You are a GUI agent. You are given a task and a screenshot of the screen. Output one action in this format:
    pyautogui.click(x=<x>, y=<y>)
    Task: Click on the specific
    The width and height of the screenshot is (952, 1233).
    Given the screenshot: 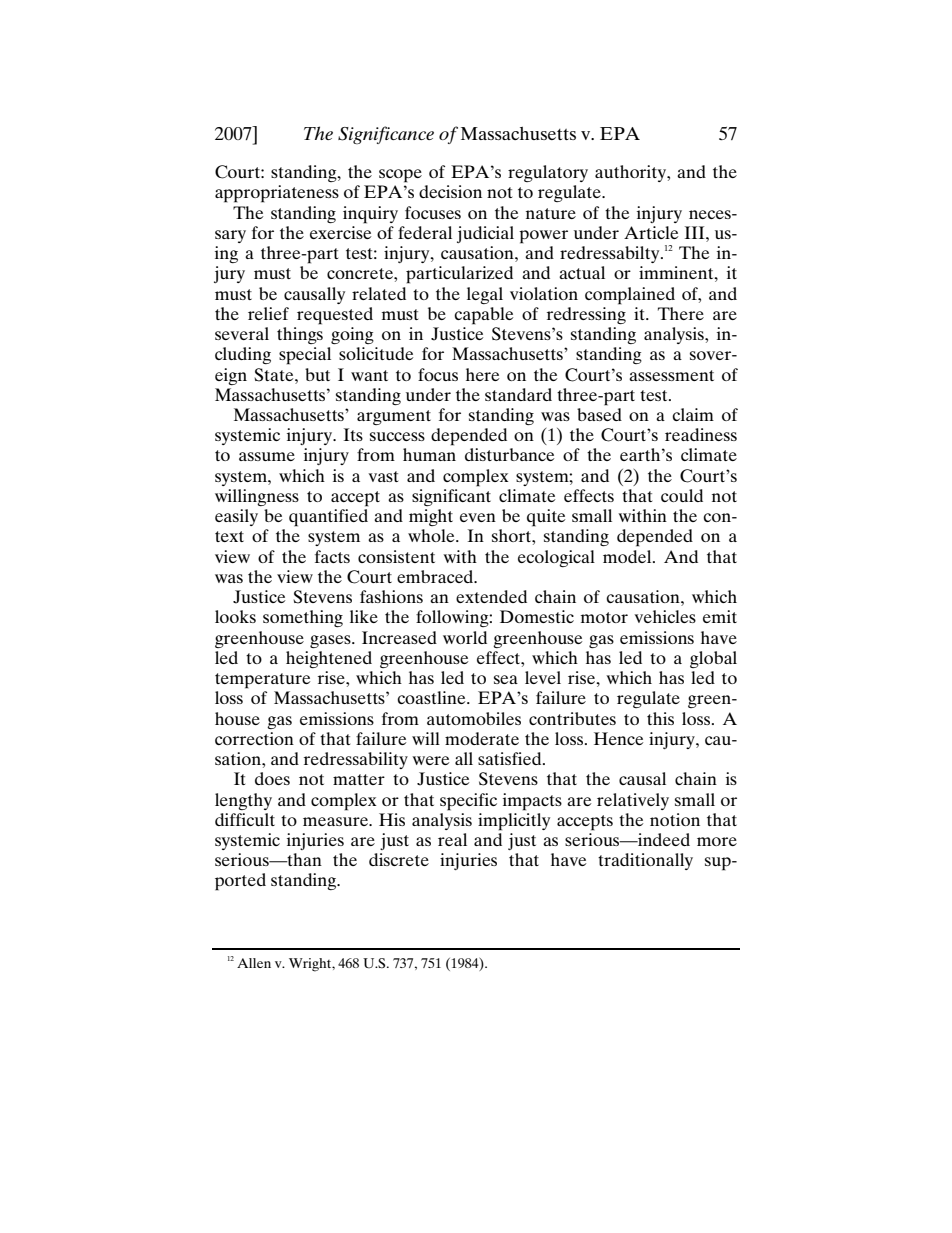 What is the action you would take?
    pyautogui.click(x=468, y=802)
